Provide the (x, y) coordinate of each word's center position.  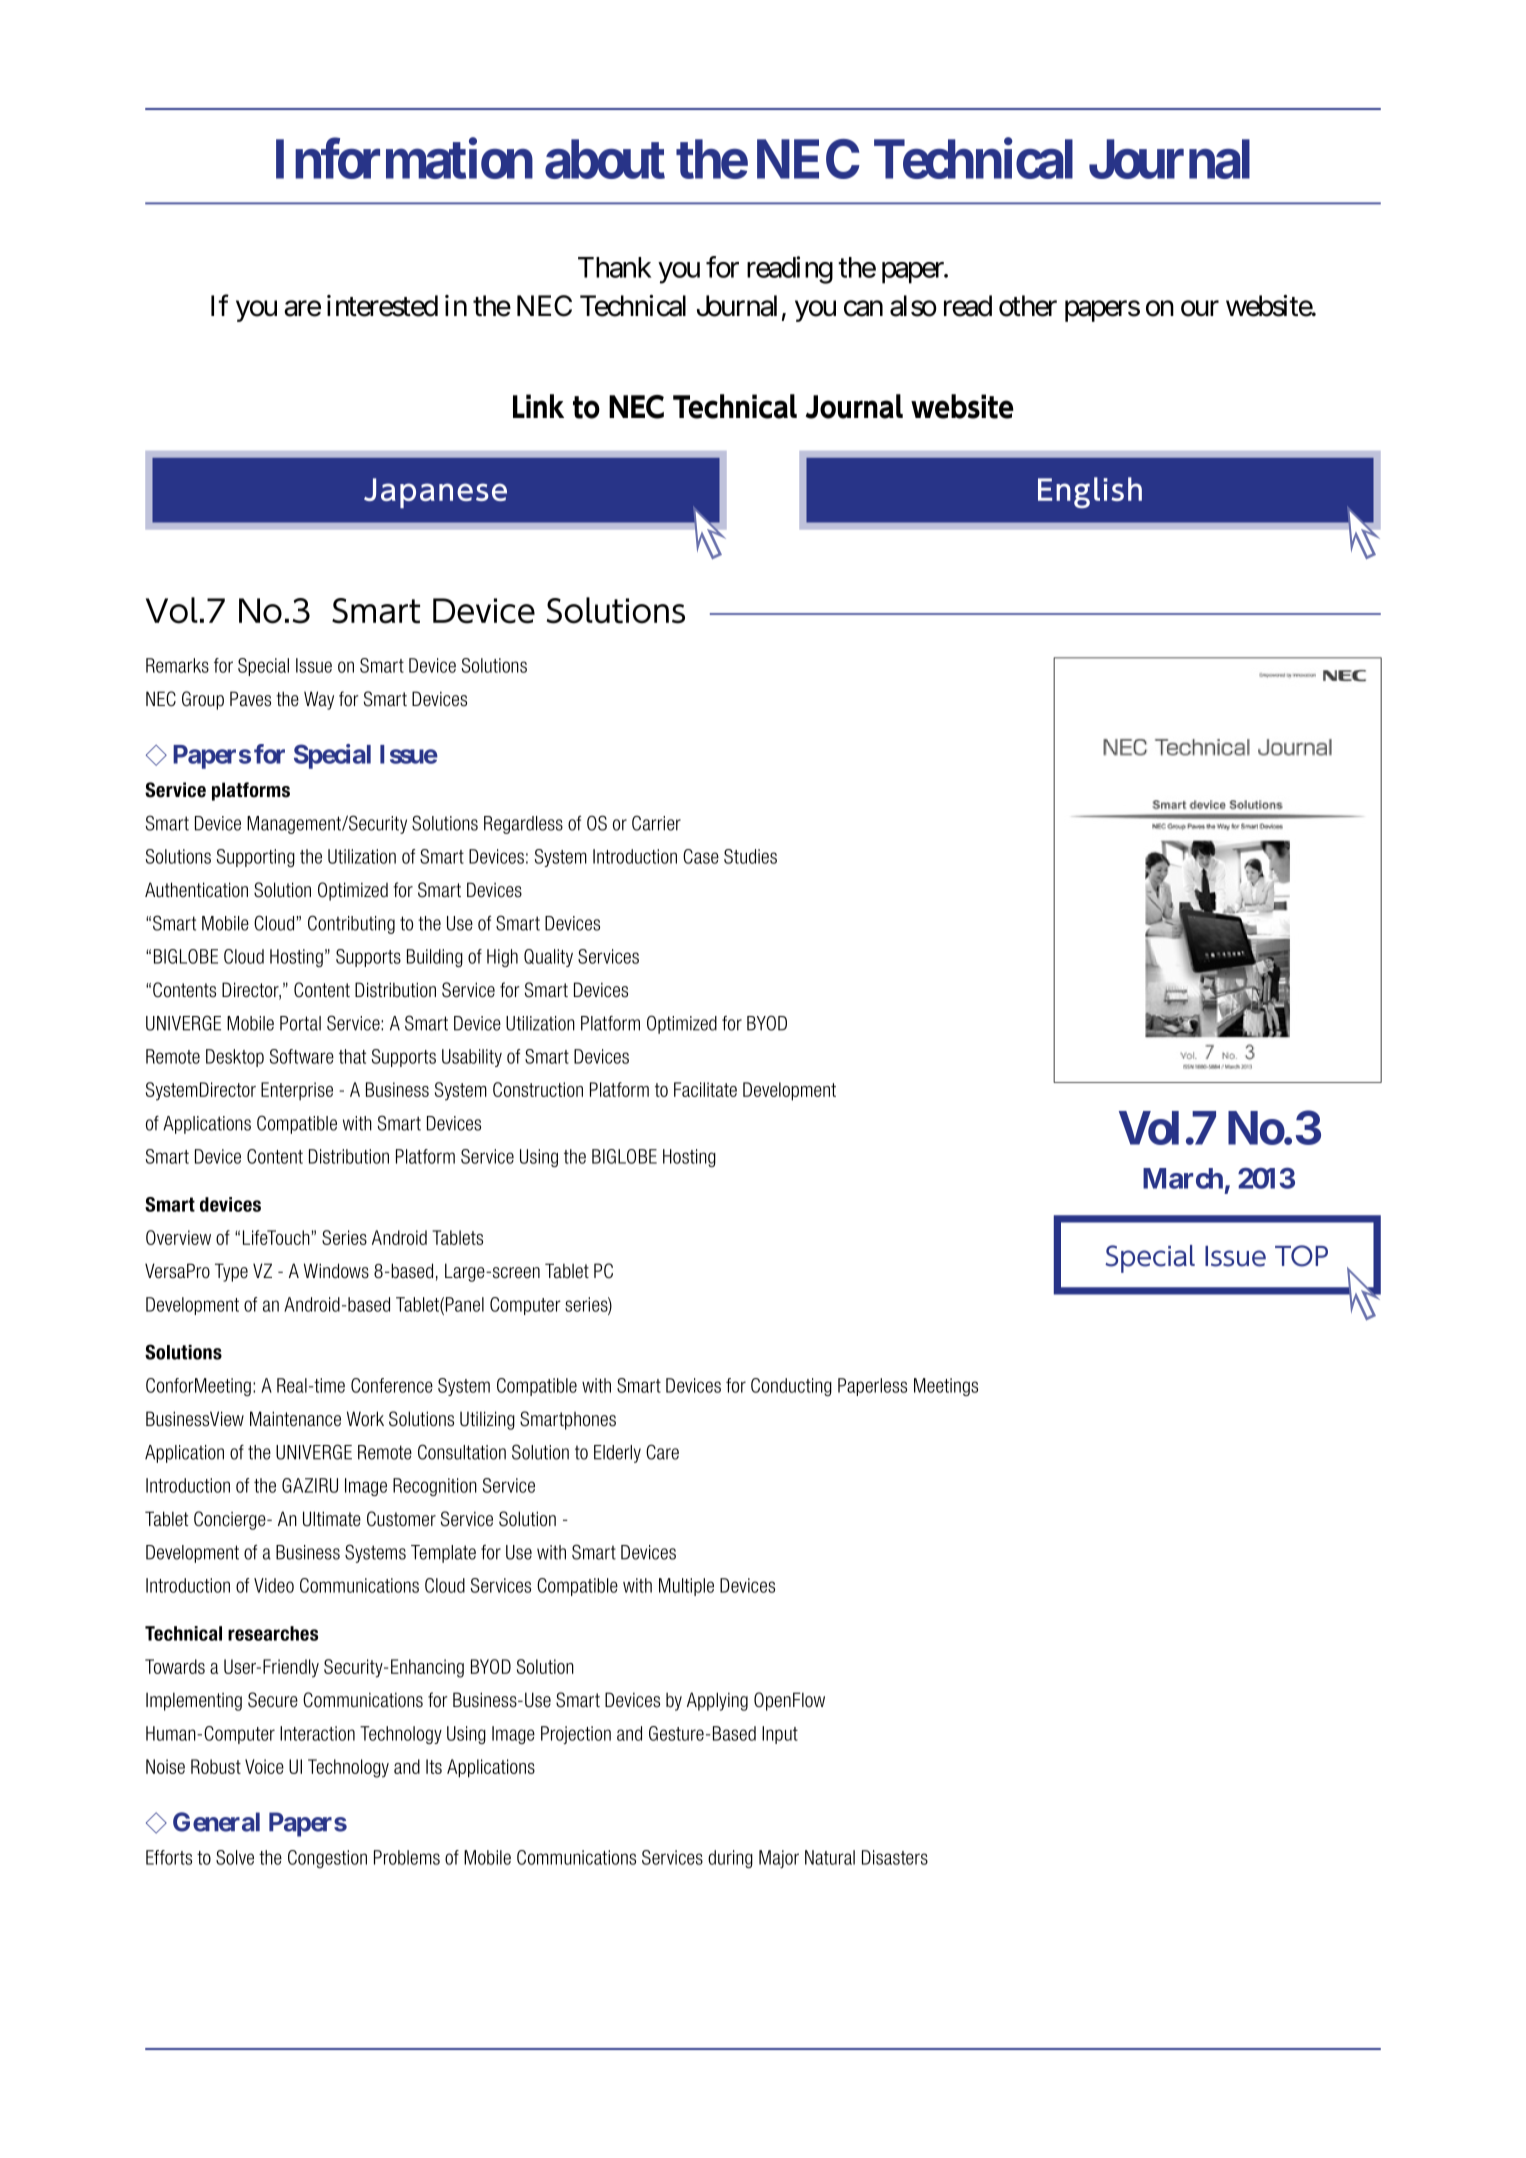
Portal (300, 1023)
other (1028, 306)
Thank (615, 267)
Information (404, 159)
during (730, 1859)
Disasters (895, 1857)
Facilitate (705, 1089)
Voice (264, 1766)
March (1183, 1178)
